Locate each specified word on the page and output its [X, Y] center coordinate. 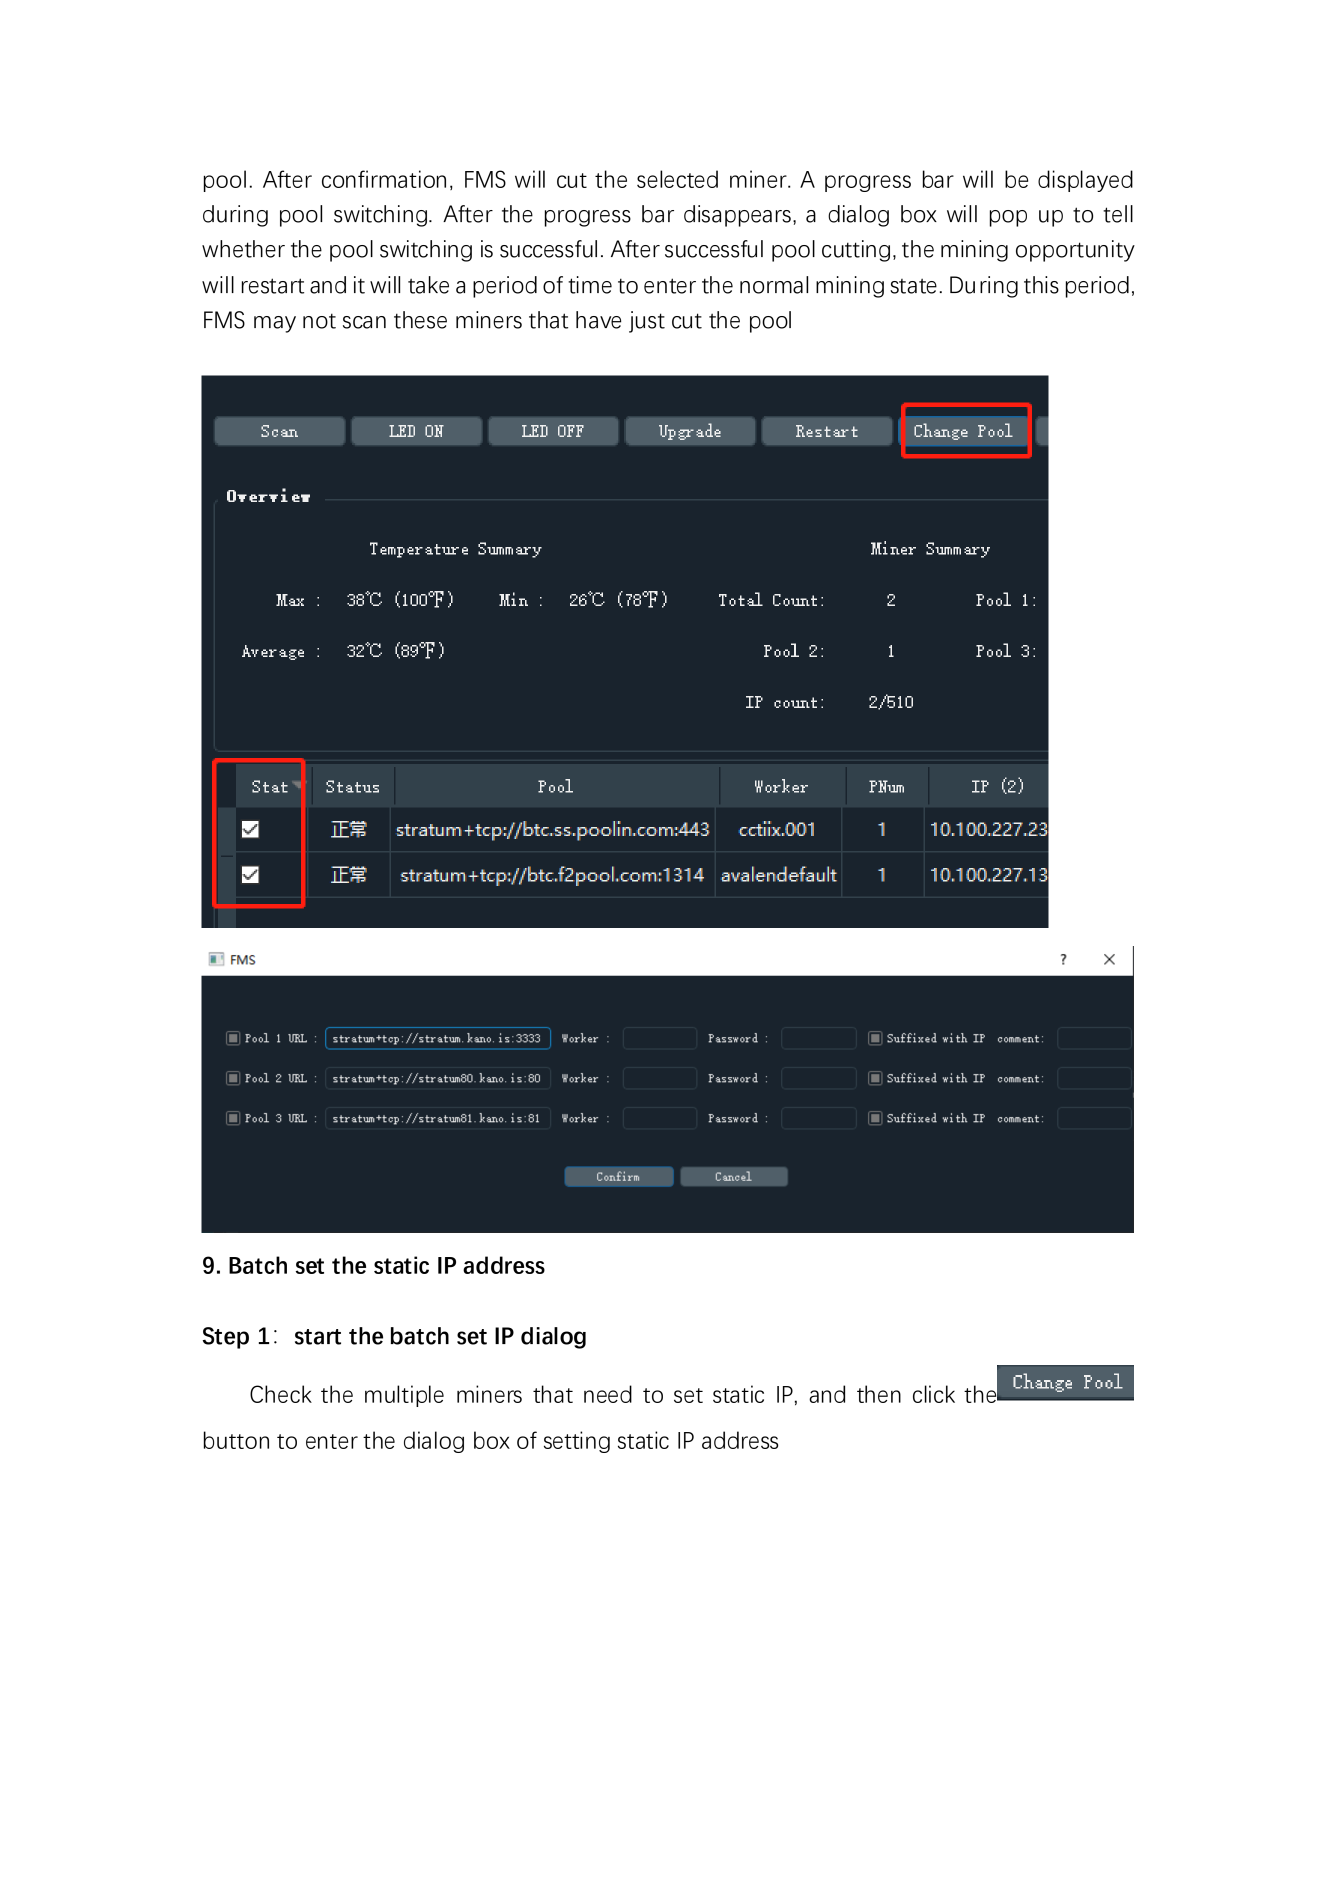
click [934, 1394]
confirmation [384, 179]
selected [677, 179]
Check [281, 1394]
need [608, 1394]
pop [1008, 218]
